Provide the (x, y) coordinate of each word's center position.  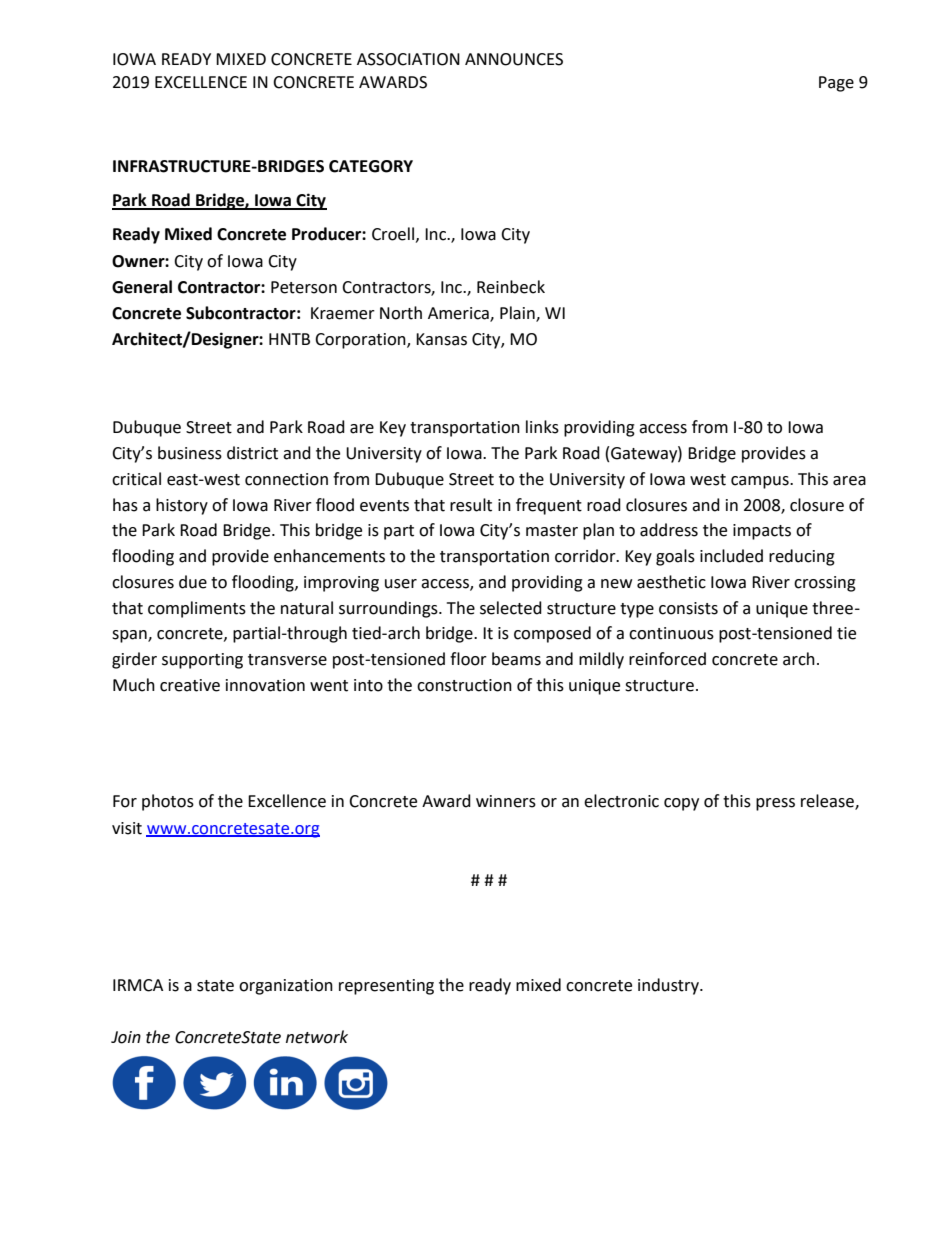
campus (761, 482)
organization (286, 987)
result (471, 505)
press (775, 804)
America (459, 314)
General (142, 287)
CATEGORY (371, 166)
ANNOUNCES (514, 59)
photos (168, 802)
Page (836, 84)
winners (506, 801)
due (193, 582)
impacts (762, 532)
